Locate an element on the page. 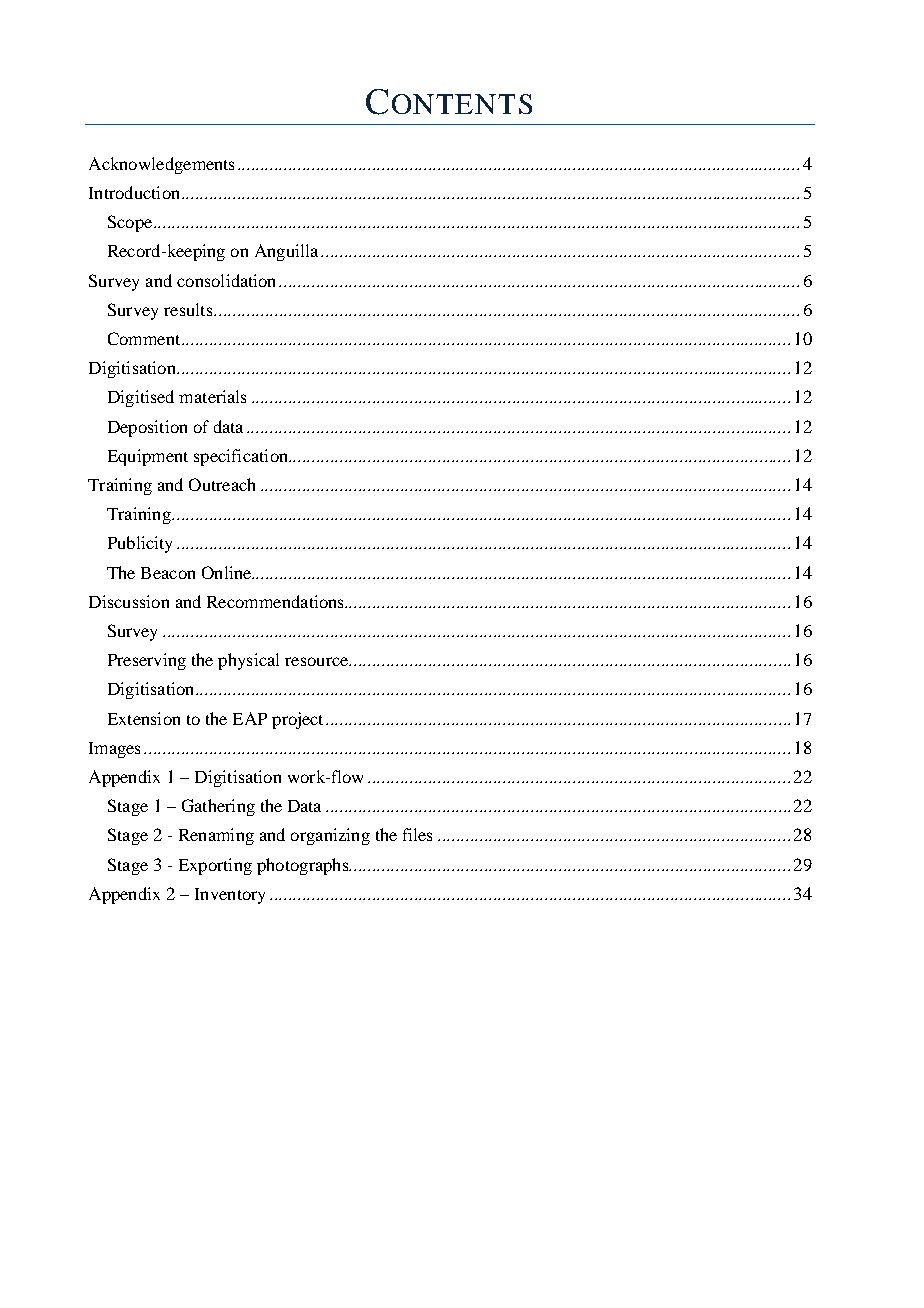 The width and height of the image is (924, 1308). Publicity is located at coordinates (140, 544).
